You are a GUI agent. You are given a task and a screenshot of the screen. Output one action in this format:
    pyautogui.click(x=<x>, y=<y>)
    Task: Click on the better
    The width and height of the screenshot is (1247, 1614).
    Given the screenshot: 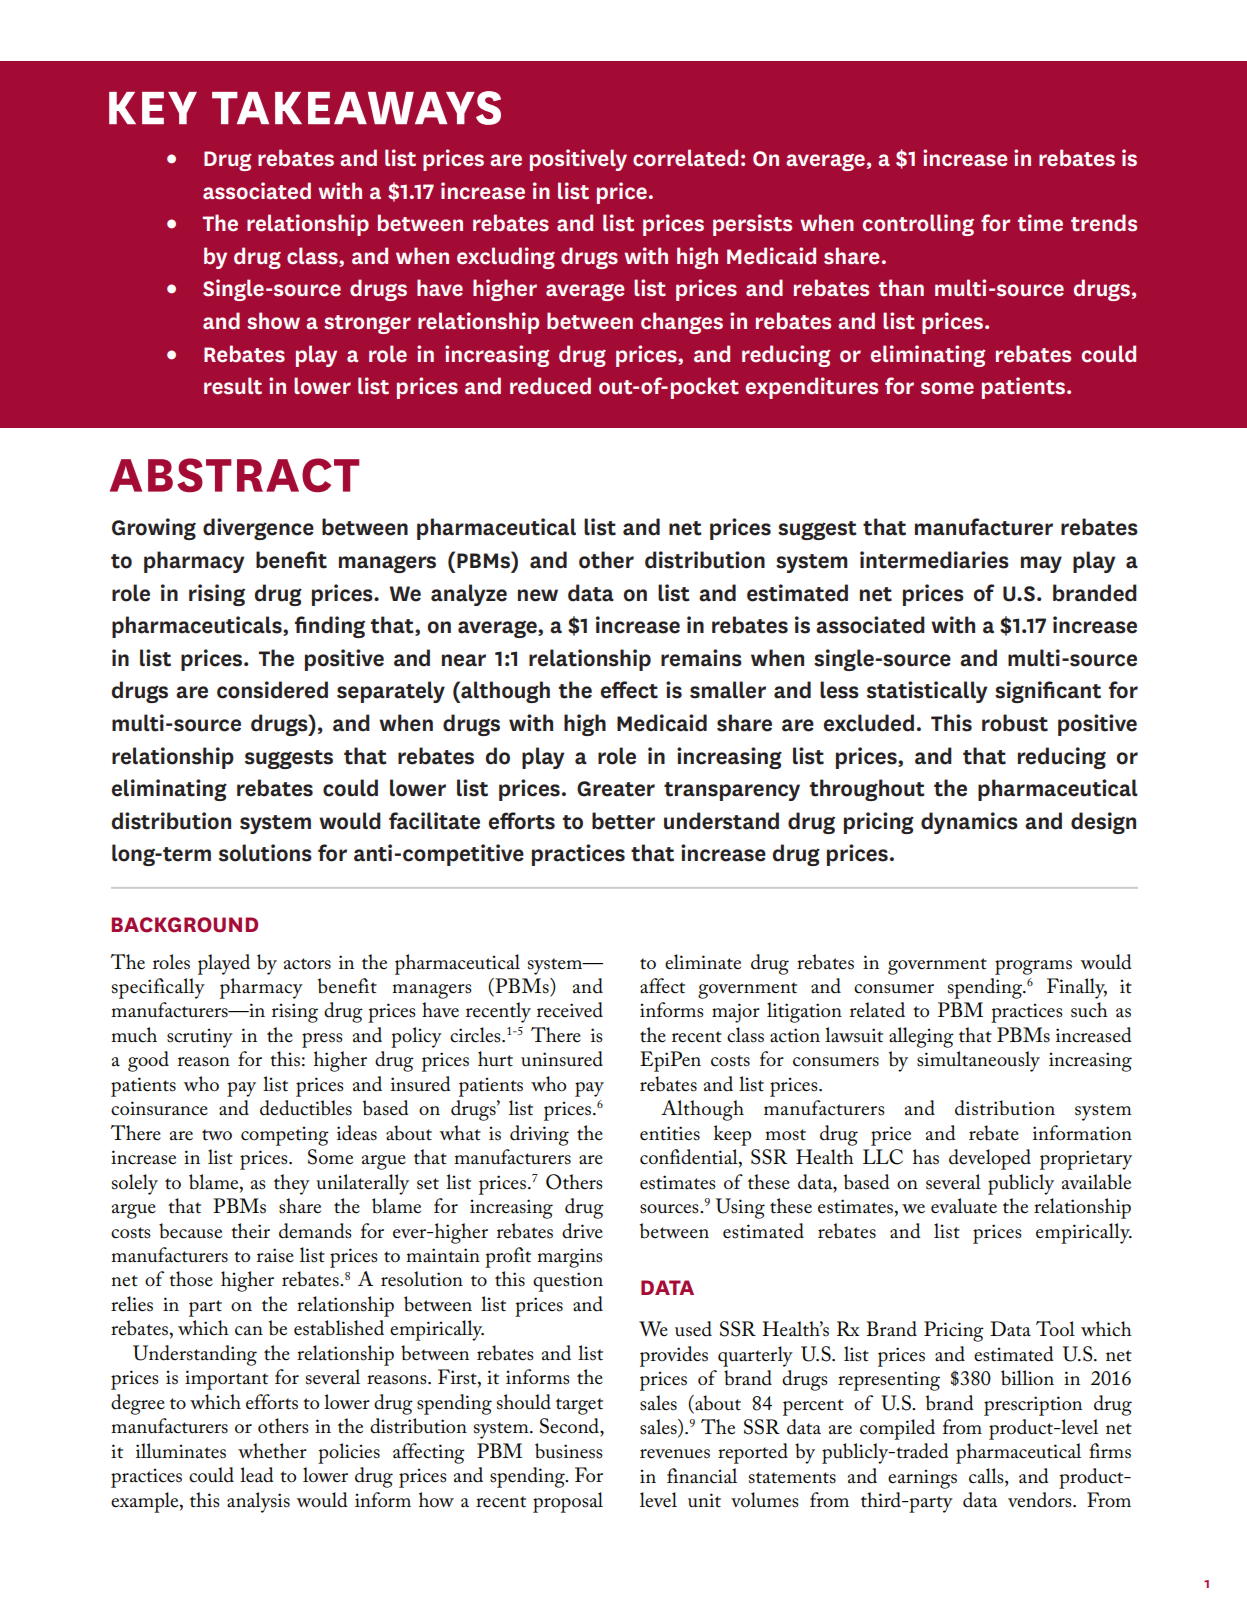 What is the action you would take?
    pyautogui.click(x=623, y=821)
